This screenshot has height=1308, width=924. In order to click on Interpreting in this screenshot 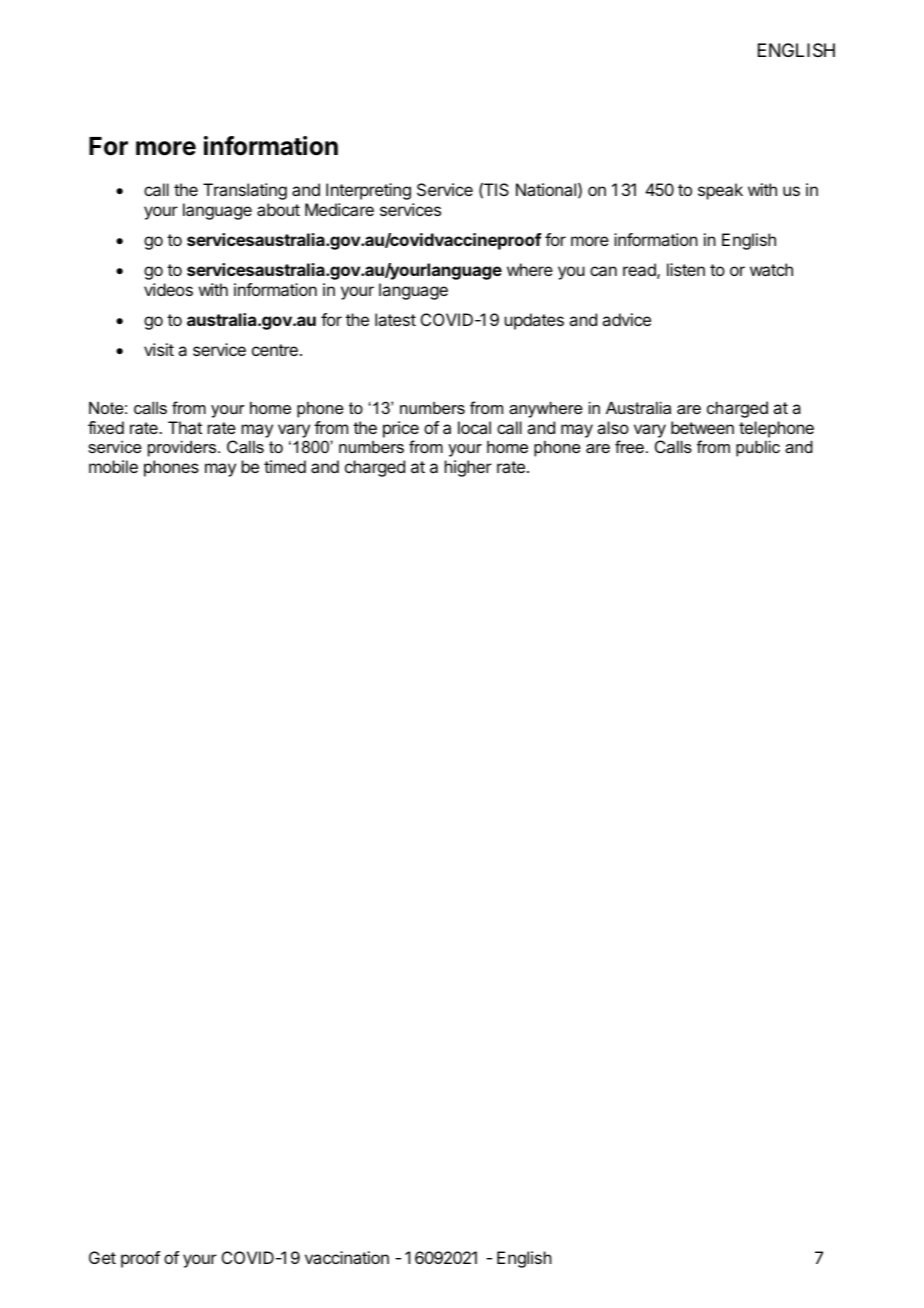, I will do `click(368, 191)`.
